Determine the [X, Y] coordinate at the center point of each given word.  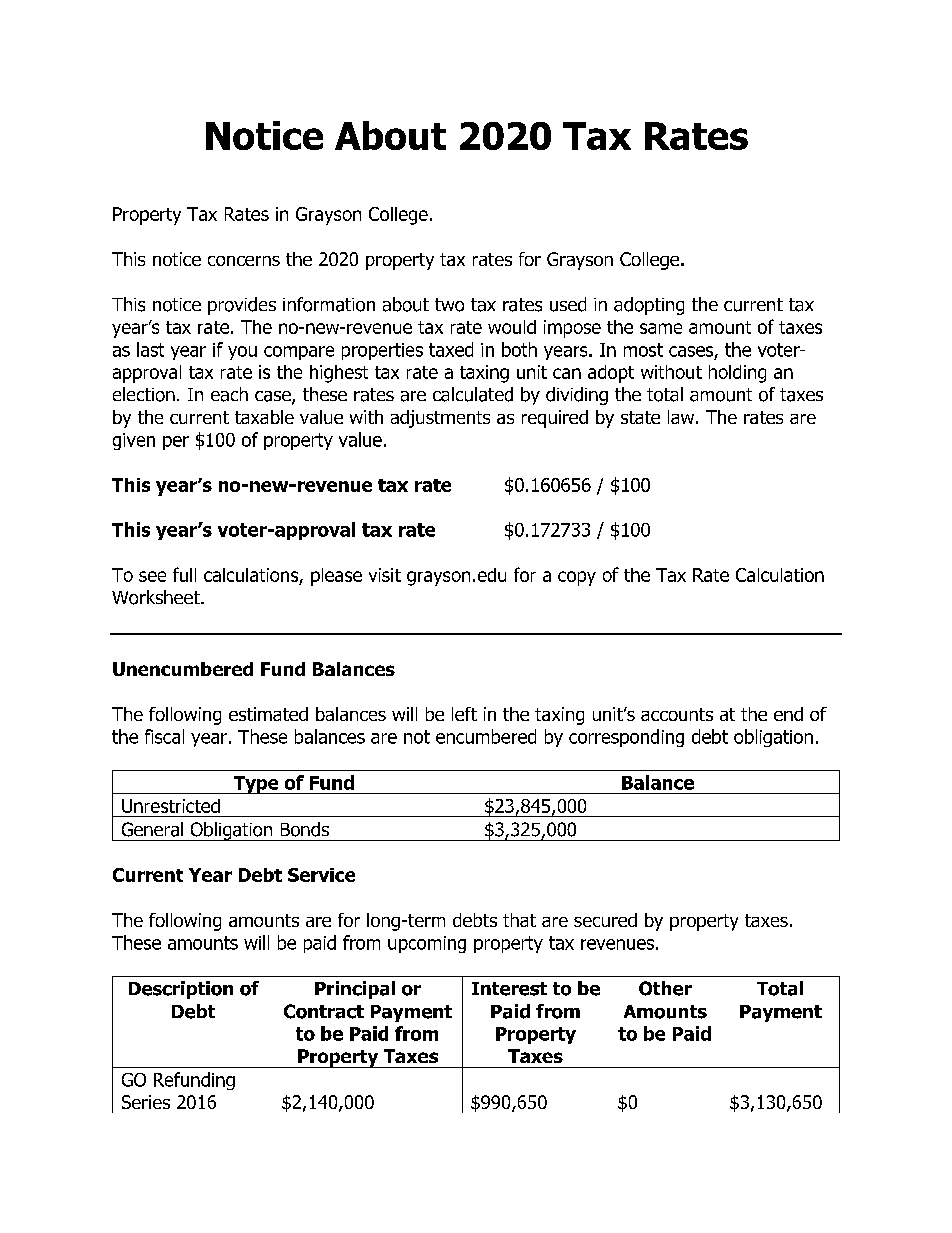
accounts [677, 714]
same [661, 328]
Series [146, 1102]
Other [665, 988]
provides [242, 306]
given [134, 441]
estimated [268, 714]
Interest [509, 989]
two [449, 305]
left [464, 714]
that [519, 920]
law [682, 417]
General [152, 829]
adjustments [440, 419]
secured [605, 920]
